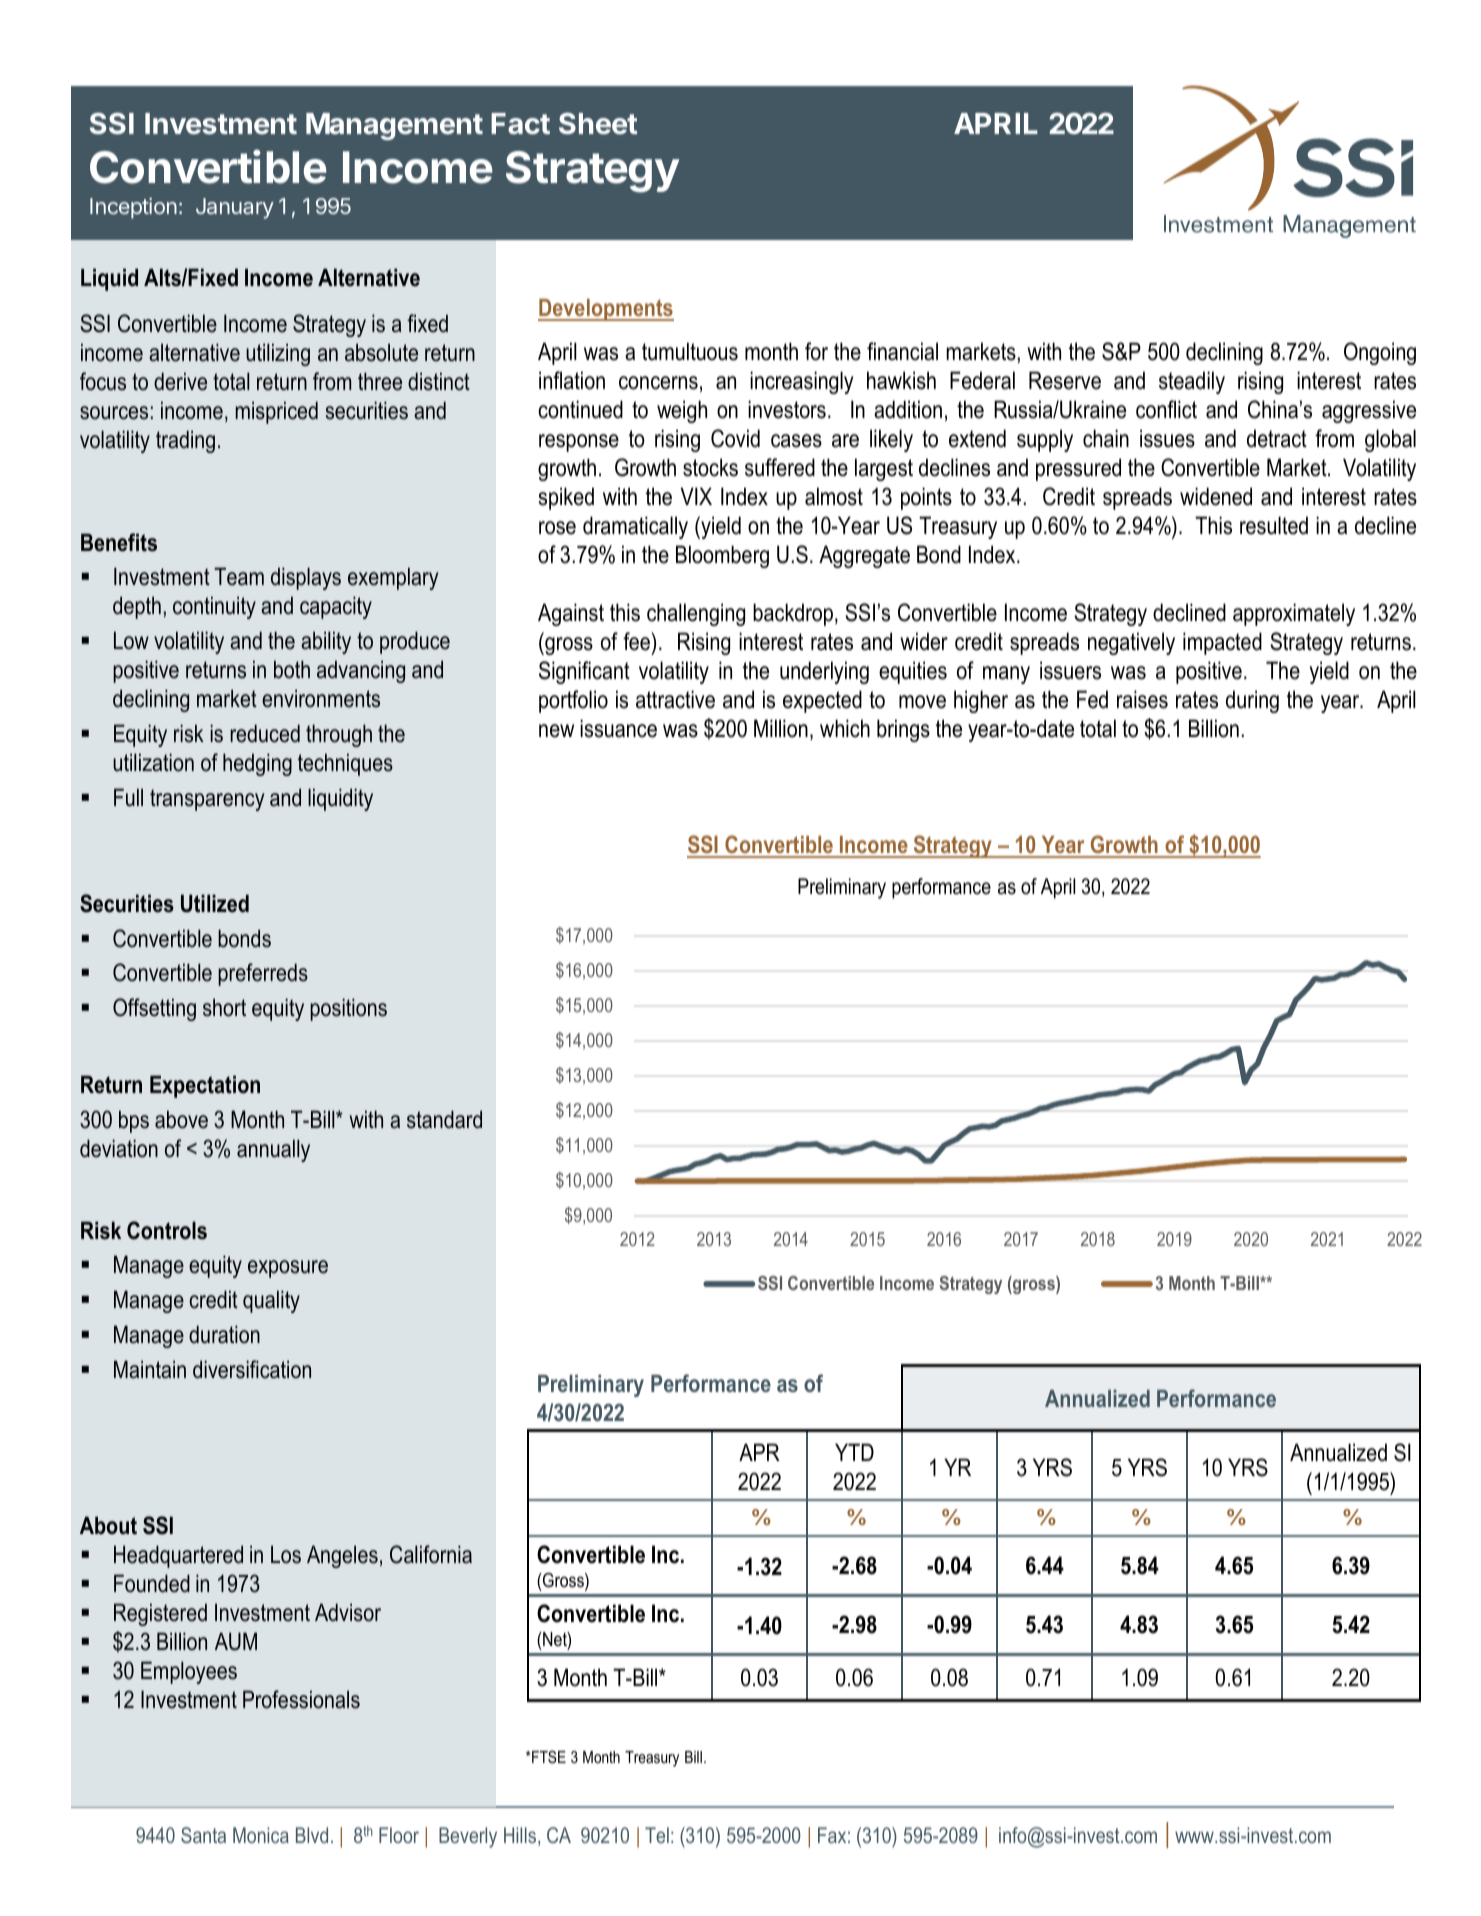 Image resolution: width=1481 pixels, height=1916 pixels. I want to click on Sheet, so click(598, 123).
